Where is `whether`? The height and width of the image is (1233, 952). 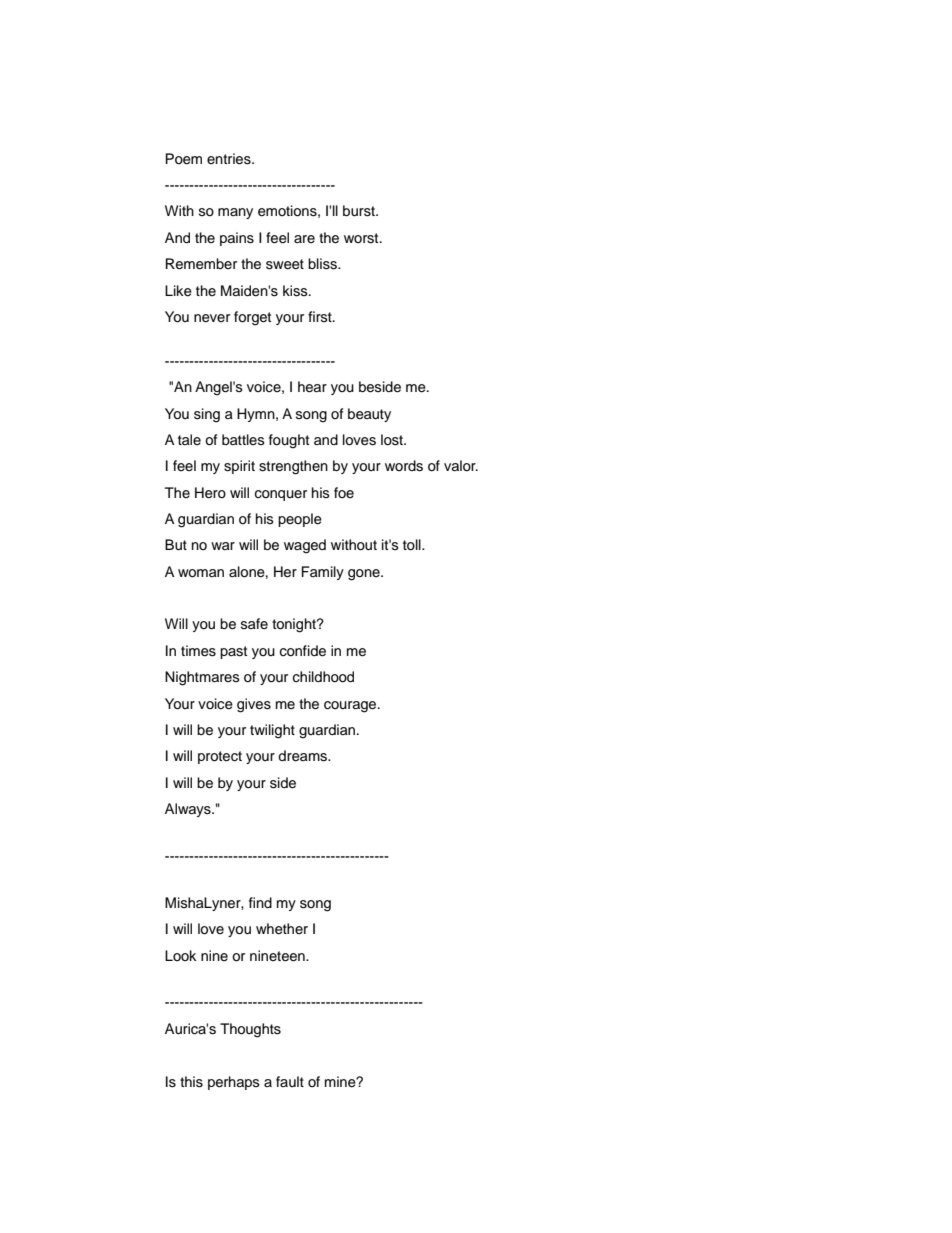 whether is located at coordinates (282, 929).
